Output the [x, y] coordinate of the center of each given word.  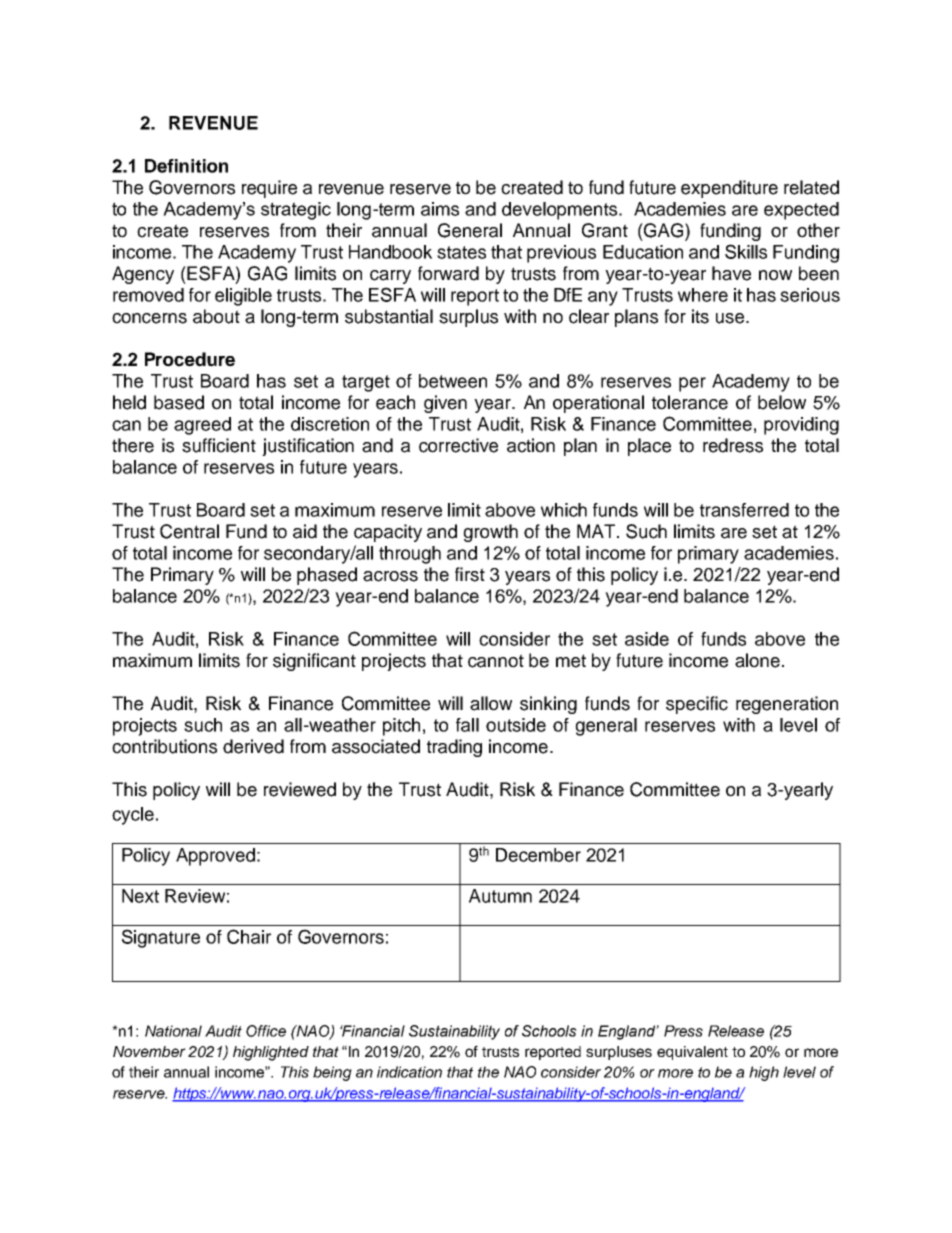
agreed [202, 426]
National [173, 1031]
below [782, 402]
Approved [215, 857]
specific [697, 705]
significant [314, 662]
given [445, 404]
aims [440, 209]
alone [757, 660]
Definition [186, 166]
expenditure [729, 189]
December [538, 855]
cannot [496, 661]
